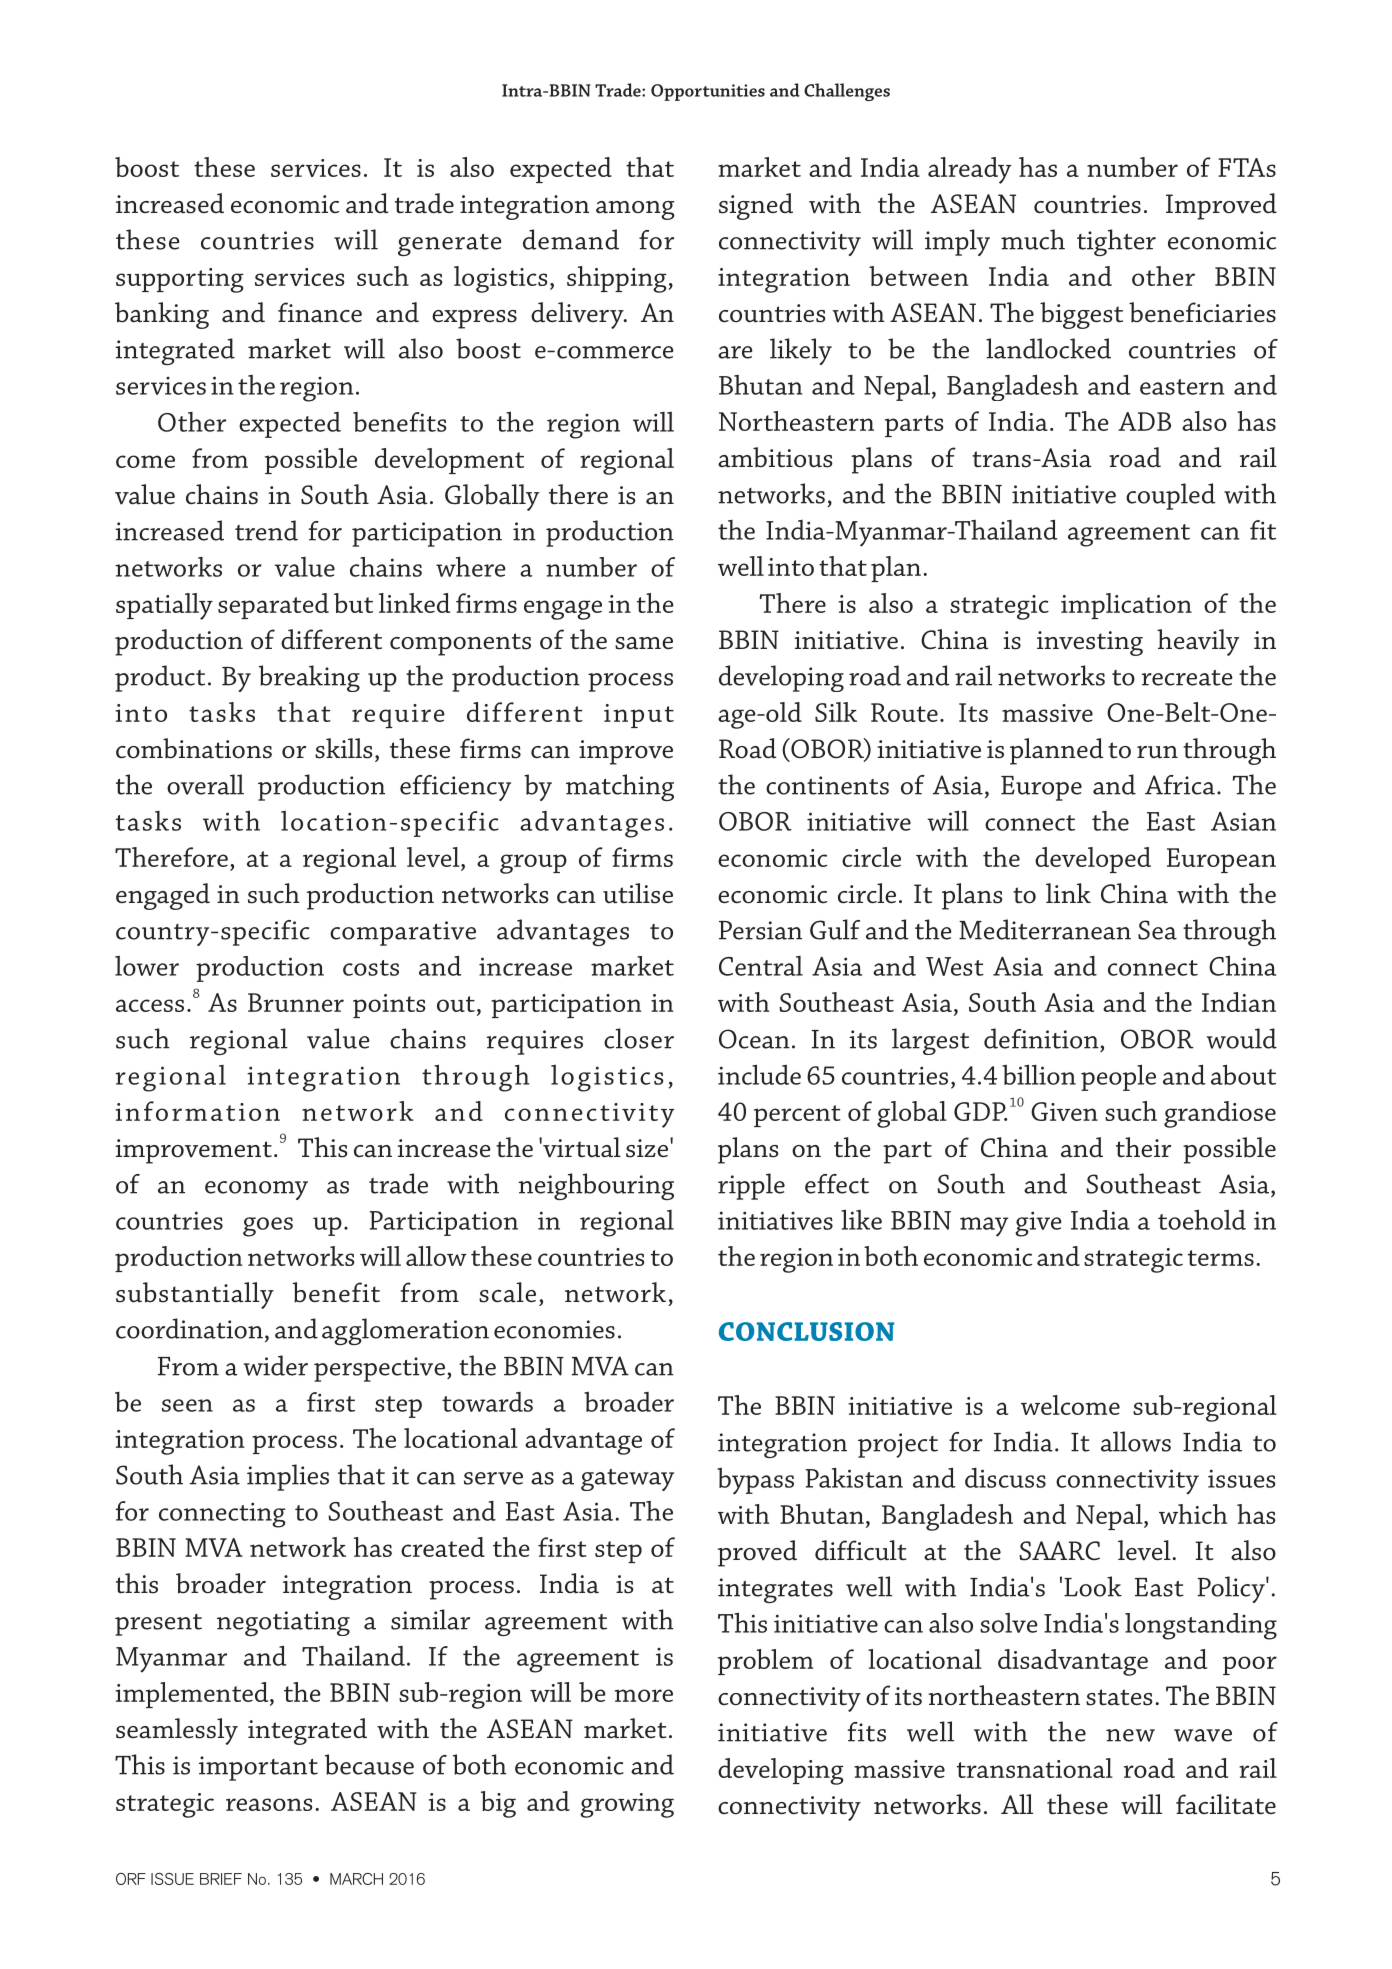 The height and width of the document is (1969, 1392). Describe the element at coordinates (269, 1804) in the document. I see `reasons` at that location.
